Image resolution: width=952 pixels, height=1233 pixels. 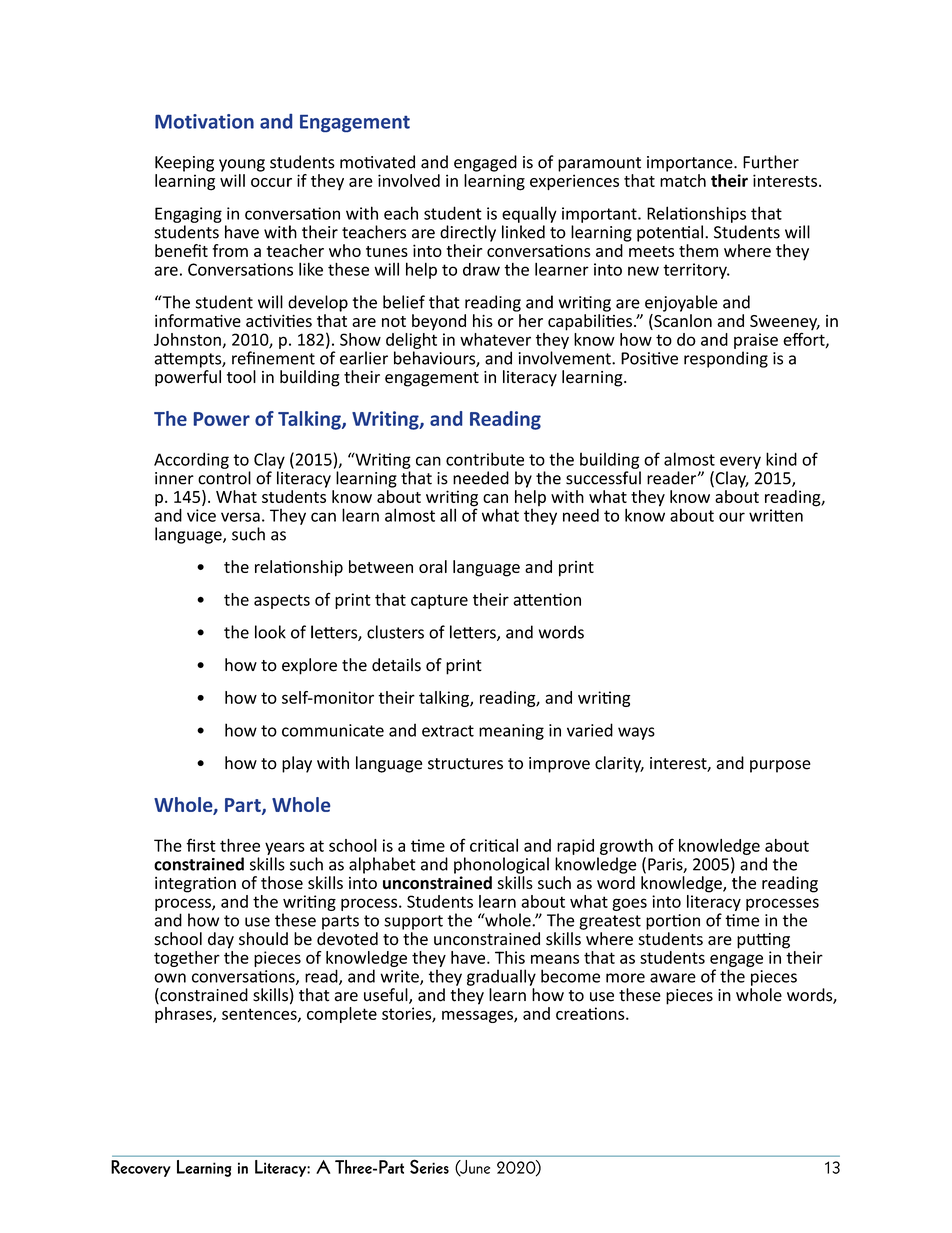 What do you see at coordinates (409, 180) in the document?
I see `involved` at bounding box center [409, 180].
